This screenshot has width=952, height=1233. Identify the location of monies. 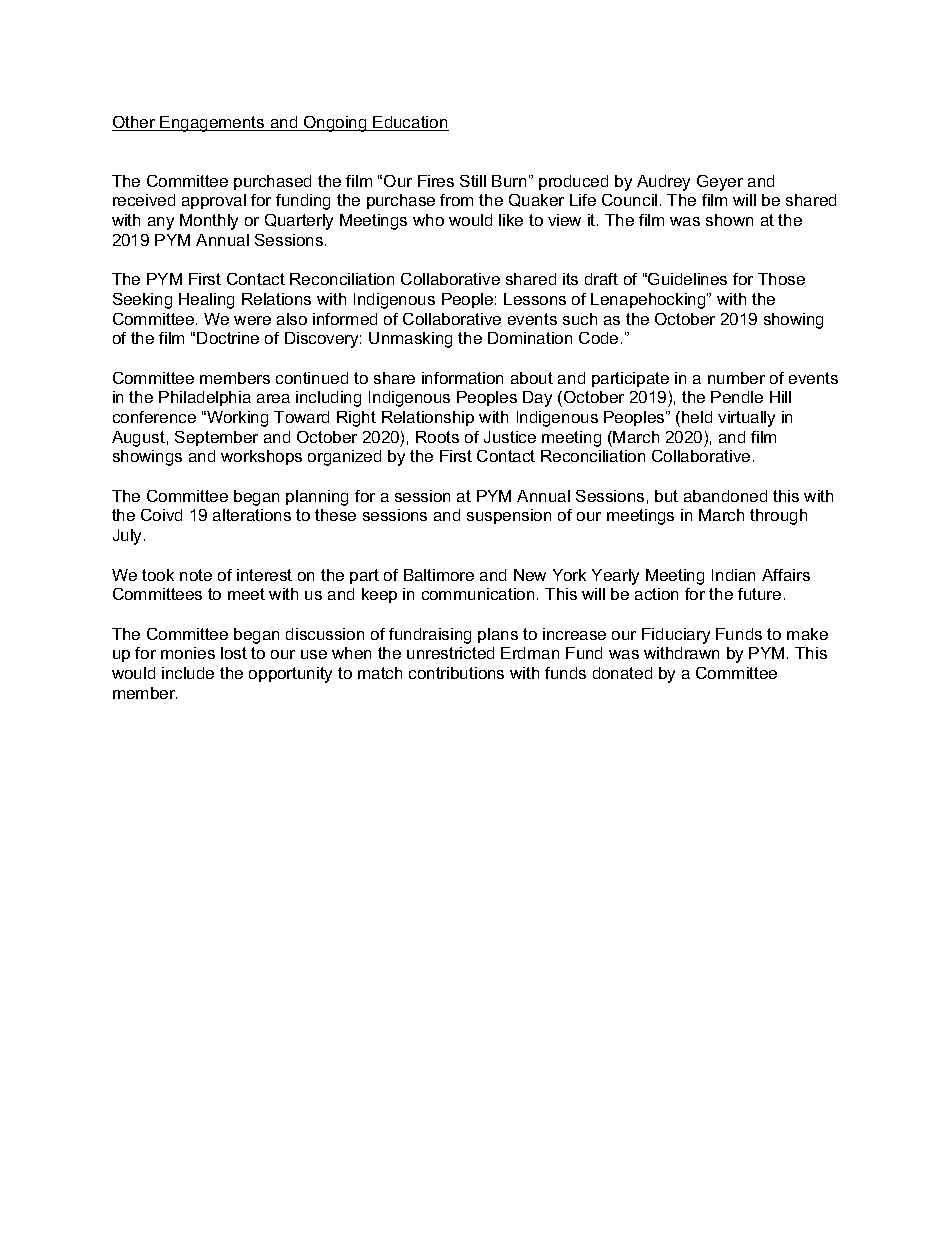
(188, 653).
